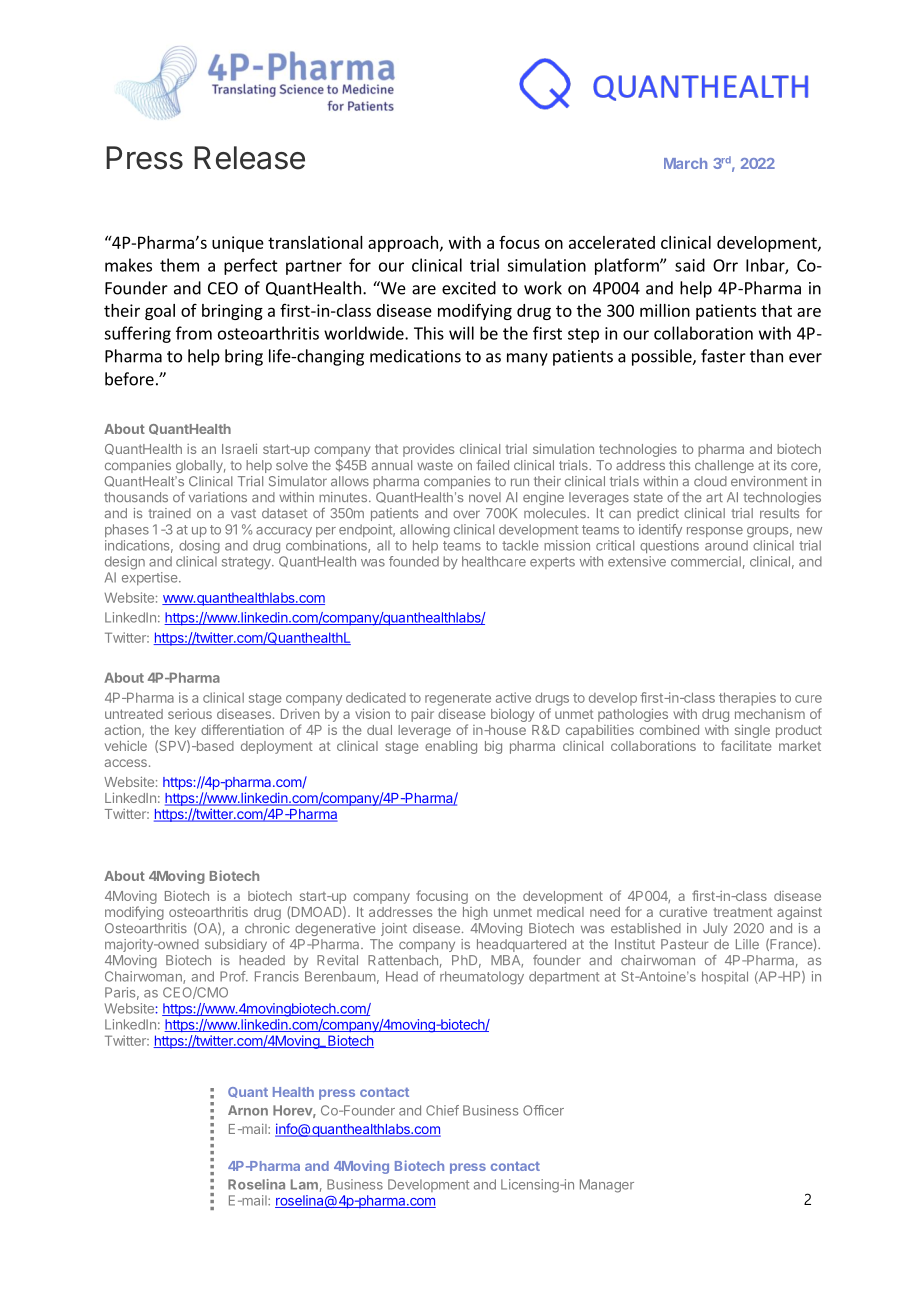 The height and width of the page is (1307, 924). What do you see at coordinates (685, 163) in the page?
I see `March` at bounding box center [685, 163].
